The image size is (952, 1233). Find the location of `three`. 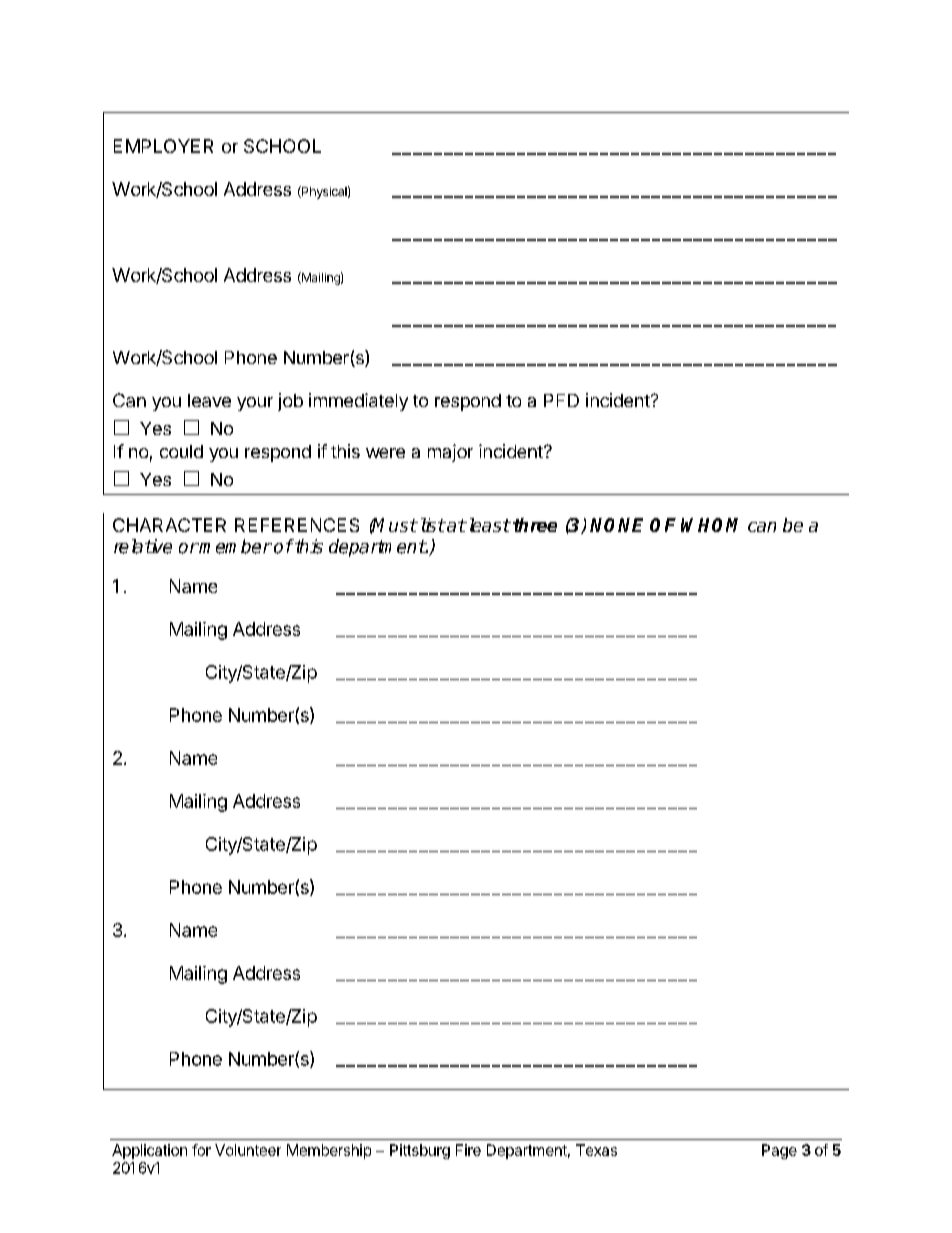

three is located at coordinates (535, 525).
